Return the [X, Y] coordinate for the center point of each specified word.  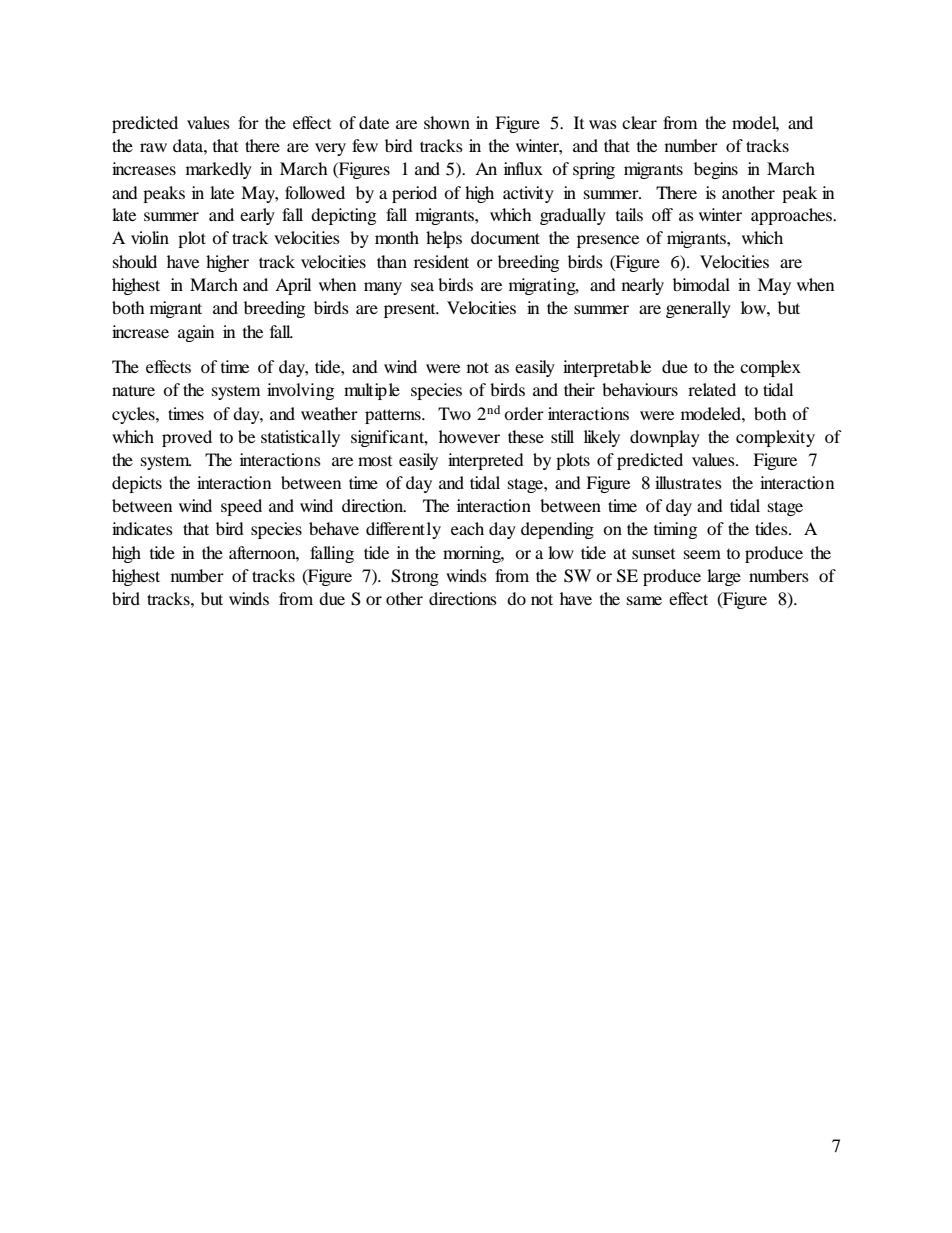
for [248, 122]
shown [447, 122]
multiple [372, 391]
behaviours [640, 389]
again [196, 333]
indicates [142, 528]
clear [639, 122]
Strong [415, 577]
